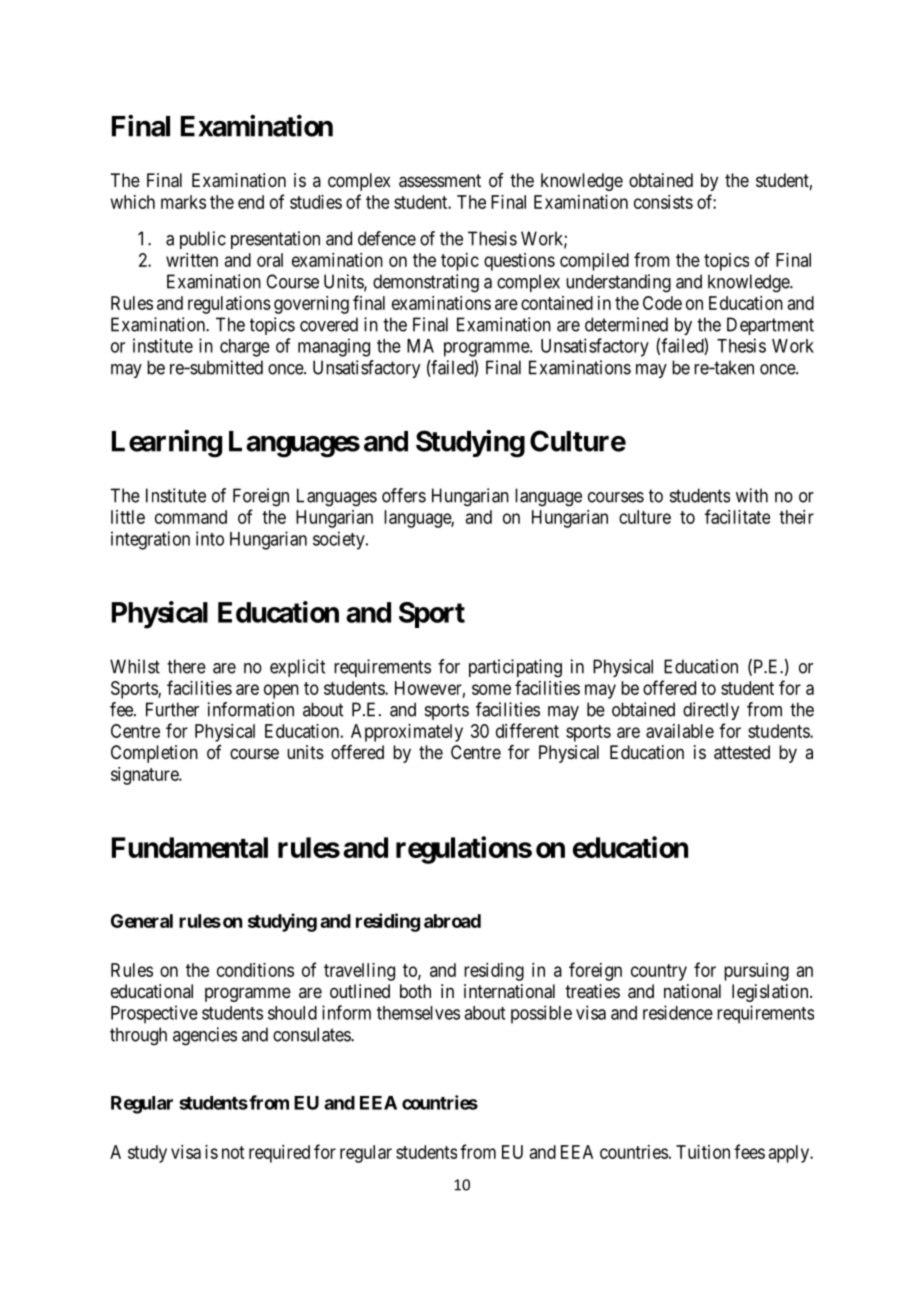 This screenshot has height=1308, width=924. I want to click on themselves, so click(418, 1013).
